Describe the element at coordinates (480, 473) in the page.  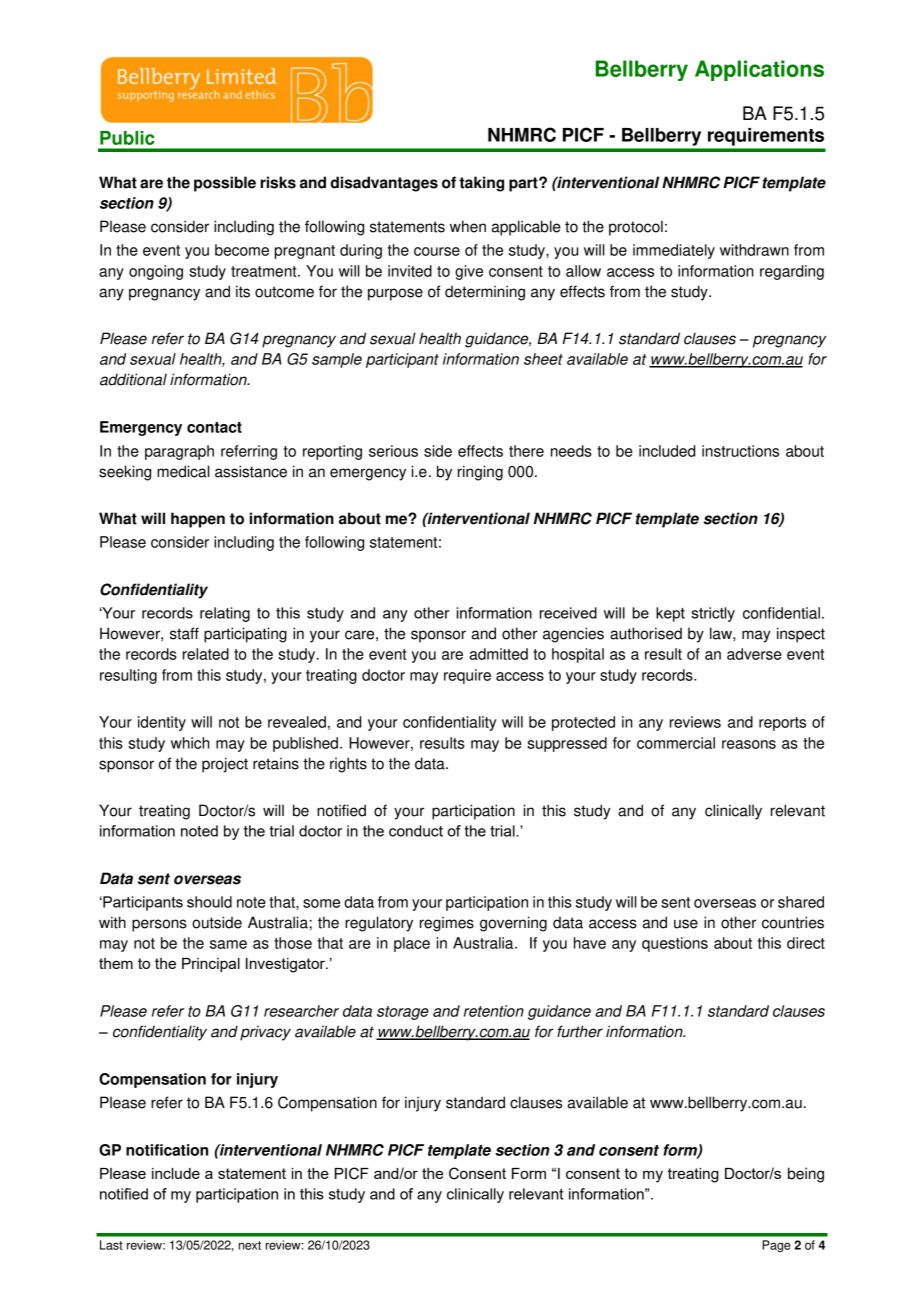
I see `ringing` at that location.
